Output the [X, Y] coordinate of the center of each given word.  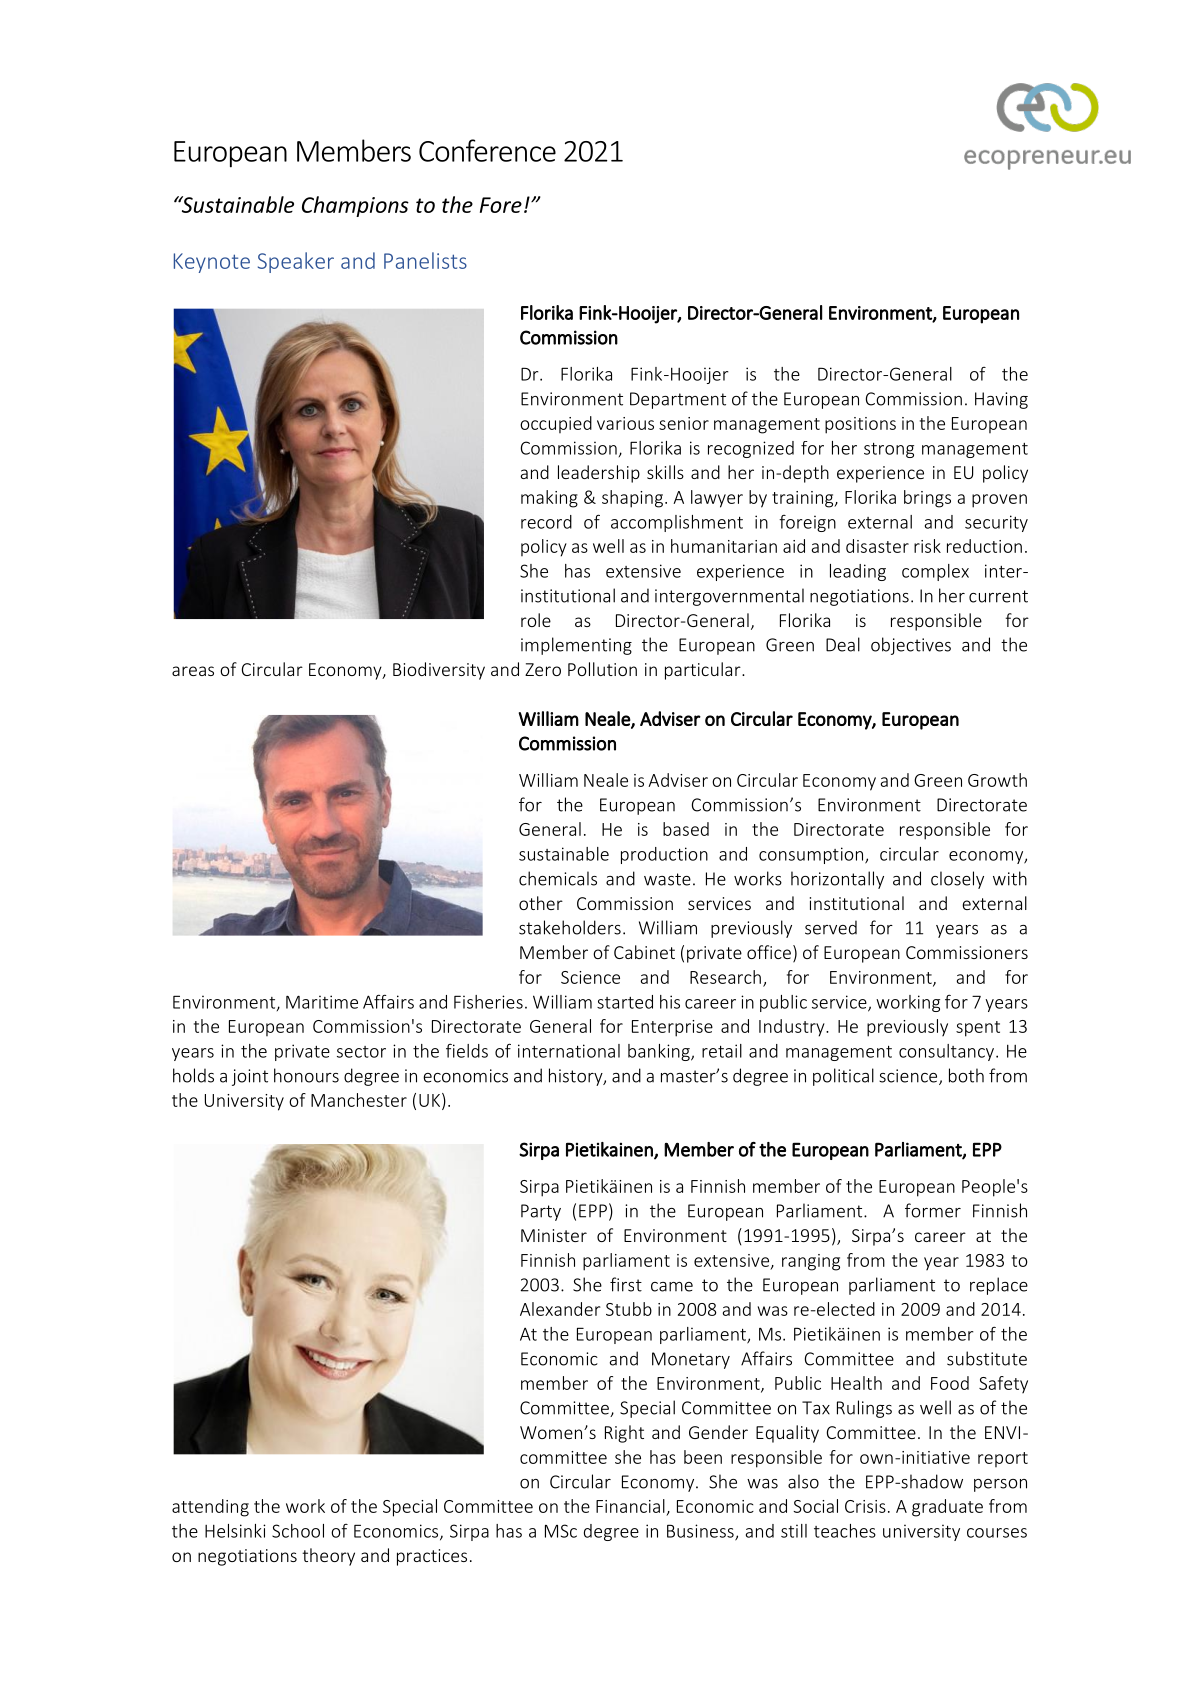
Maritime [322, 1002]
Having [1001, 400]
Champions [355, 206]
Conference [487, 150]
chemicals [558, 878]
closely [957, 880]
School [298, 1531]
